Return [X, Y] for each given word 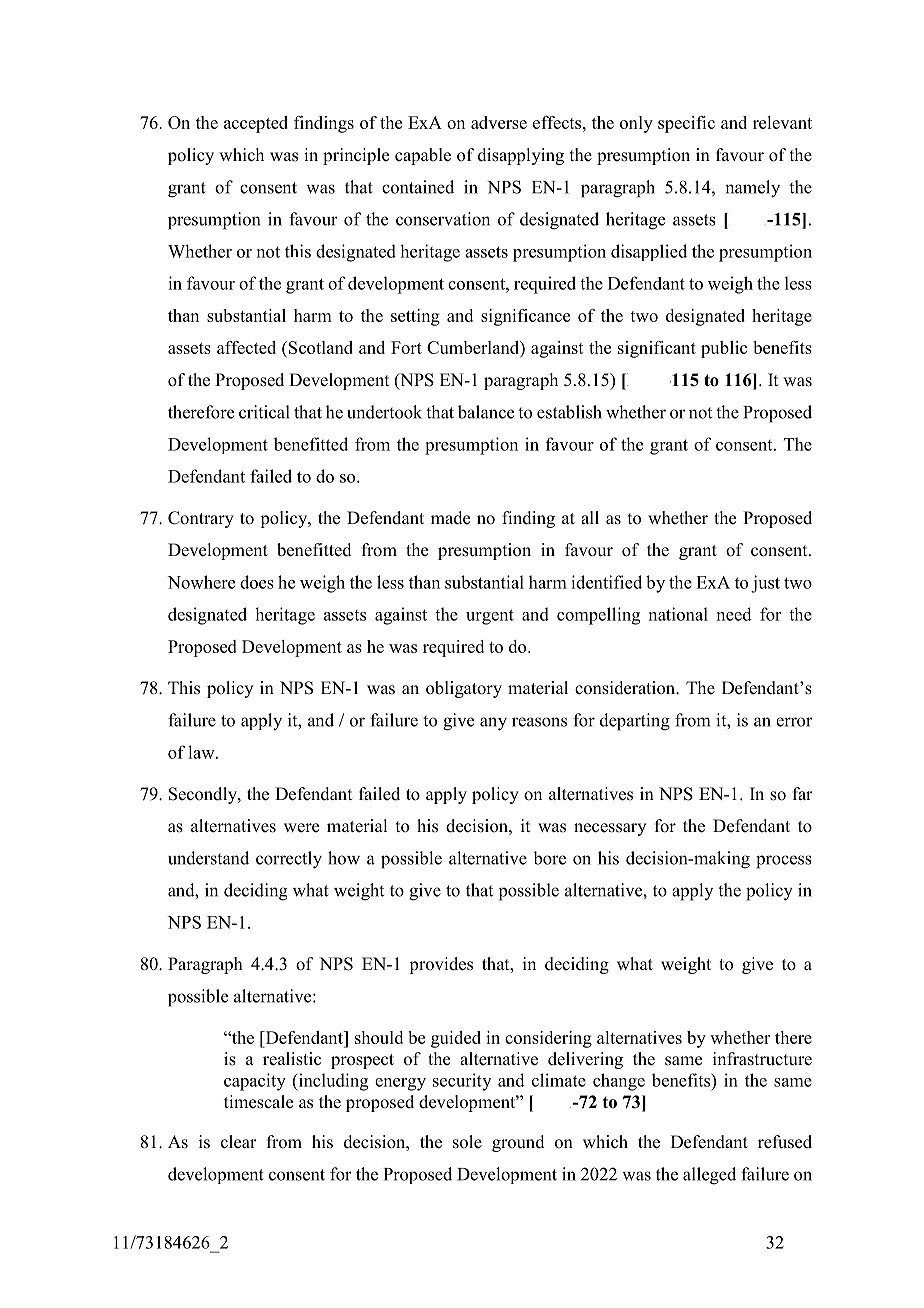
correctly [289, 860]
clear [239, 1142]
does [257, 582]
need [734, 614]
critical [264, 412]
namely [752, 189]
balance [486, 412]
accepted [256, 124]
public [724, 349]
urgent [490, 617]
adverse [499, 122]
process [784, 862]
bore [549, 858]
